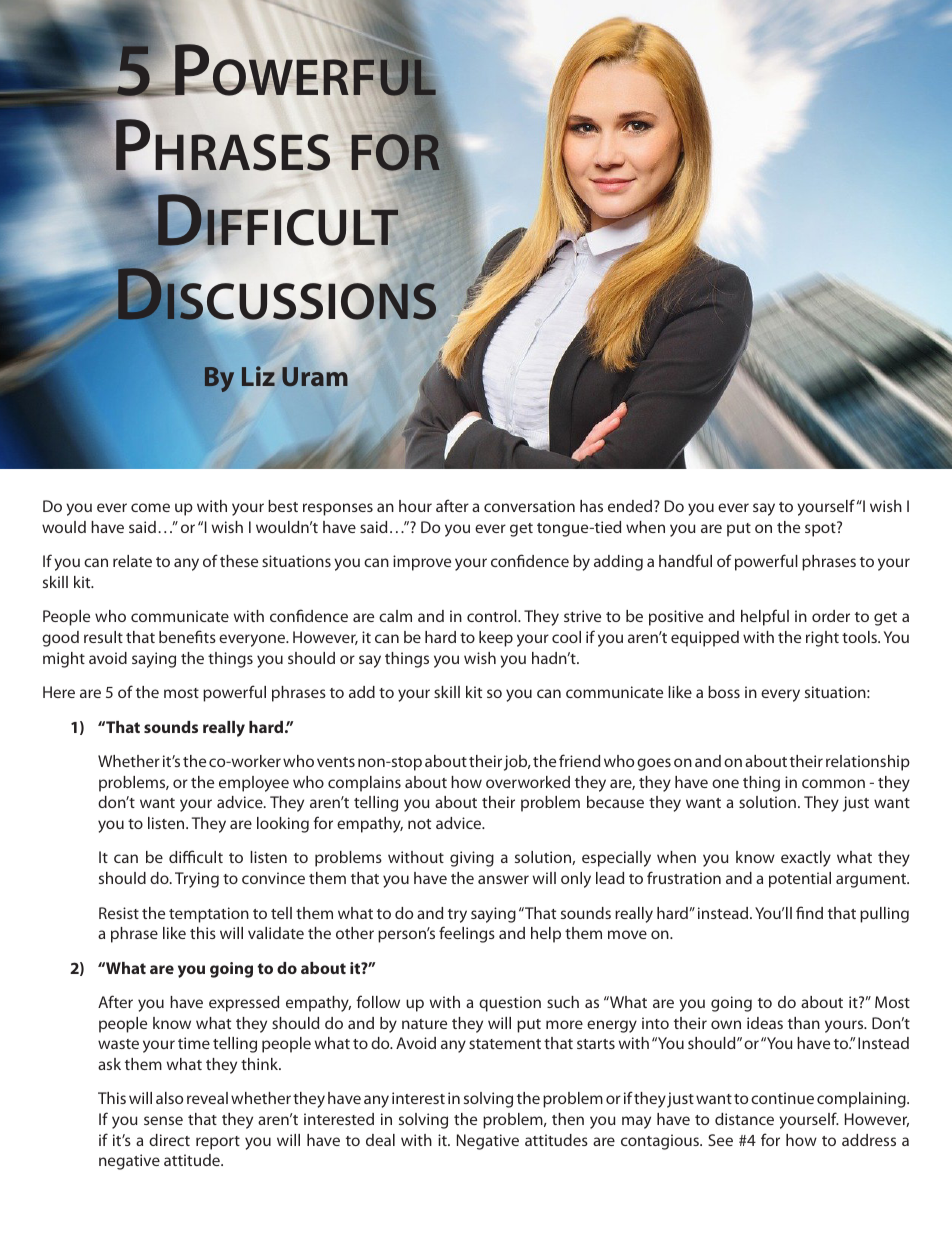  Describe the element at coordinates (258, 376) in the page. I see `Liz` at that location.
